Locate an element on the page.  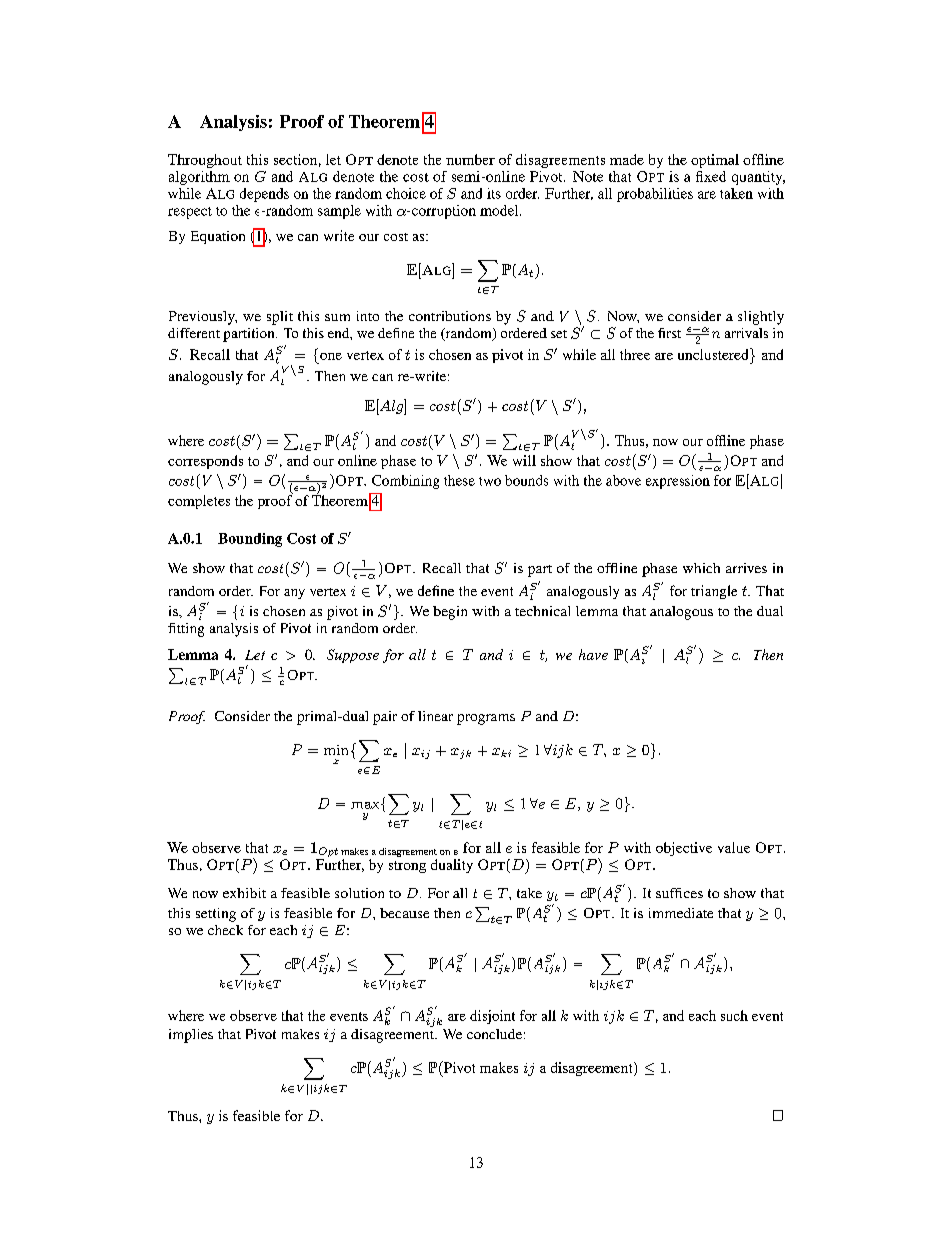
depends is located at coordinates (264, 195).
